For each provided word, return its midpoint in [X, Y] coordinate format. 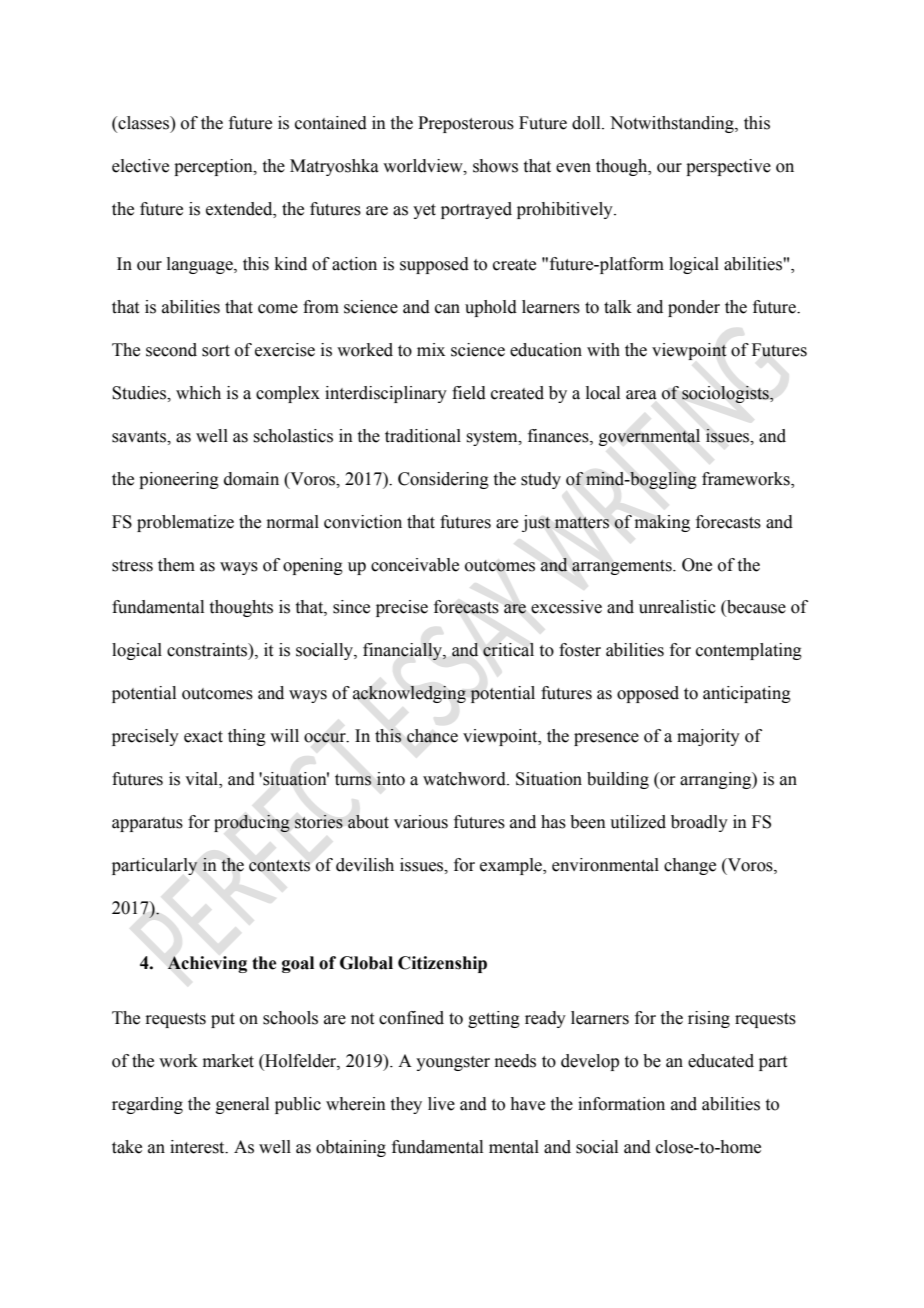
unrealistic [677, 607]
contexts [279, 866]
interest [198, 1147]
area [641, 395]
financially [403, 651]
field [469, 393]
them [176, 565]
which [198, 393]
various [421, 822]
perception [214, 167]
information [621, 1104]
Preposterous [466, 124]
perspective [728, 167]
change [690, 866]
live [441, 1104]
